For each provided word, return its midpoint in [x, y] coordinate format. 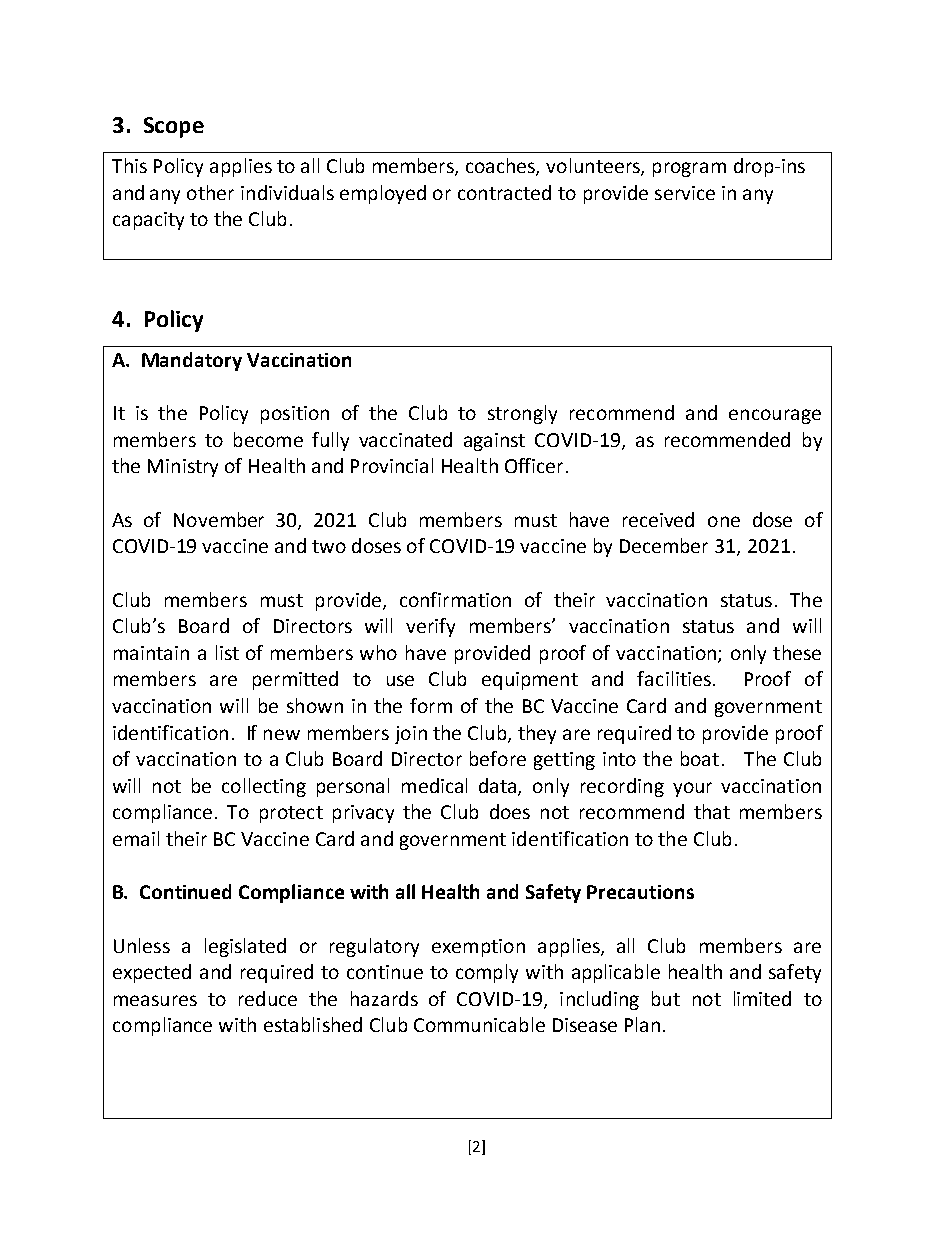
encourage [775, 416]
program [689, 169]
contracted [504, 192]
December [664, 545]
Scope [174, 127]
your [692, 789]
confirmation [455, 599]
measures [155, 1000]
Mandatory [192, 361]
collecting [264, 787]
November [219, 519]
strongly [522, 414]
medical [434, 785]
